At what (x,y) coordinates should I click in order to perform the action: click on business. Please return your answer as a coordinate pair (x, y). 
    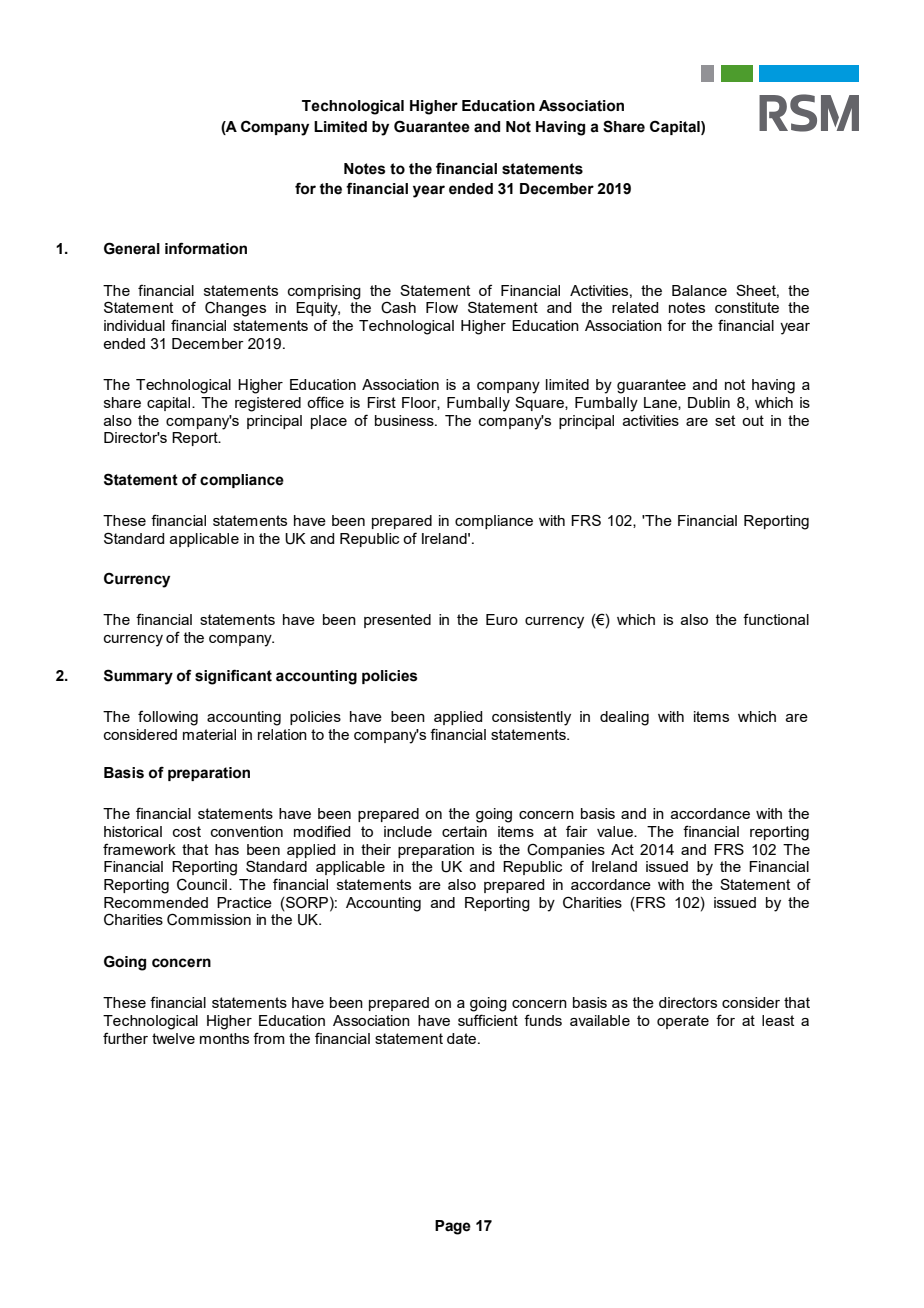
    Looking at the image, I should click on (405, 420).
